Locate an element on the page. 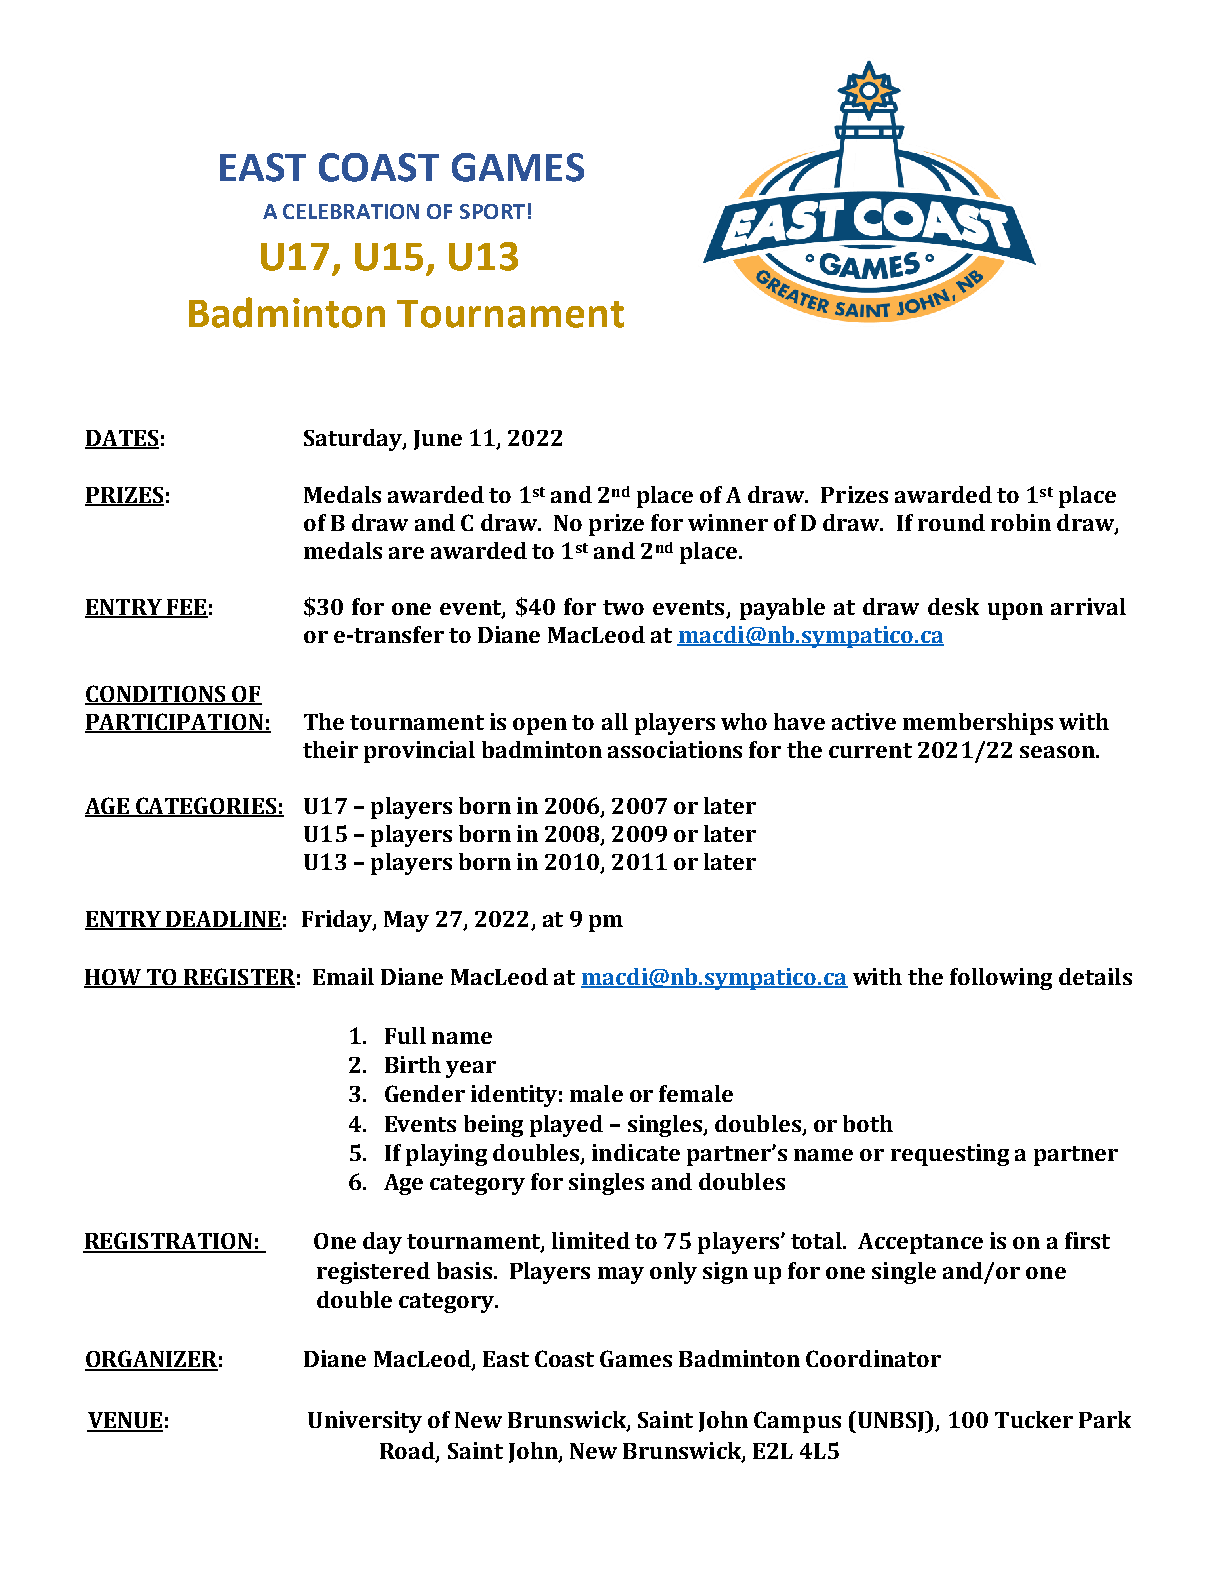 This image has height=1584, width=1224. requesting is located at coordinates (950, 1155).
